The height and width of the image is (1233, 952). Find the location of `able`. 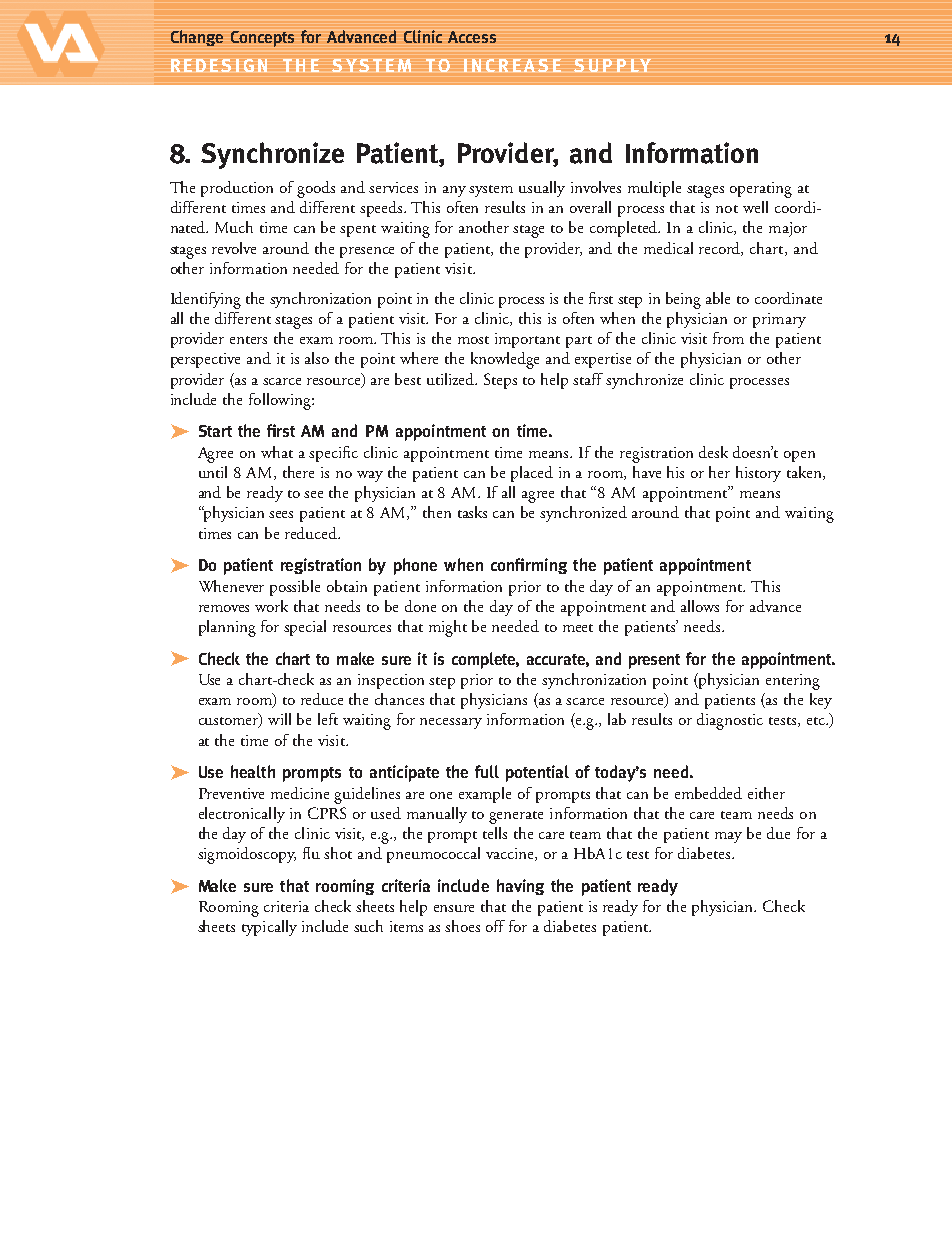

able is located at coordinates (718, 298).
